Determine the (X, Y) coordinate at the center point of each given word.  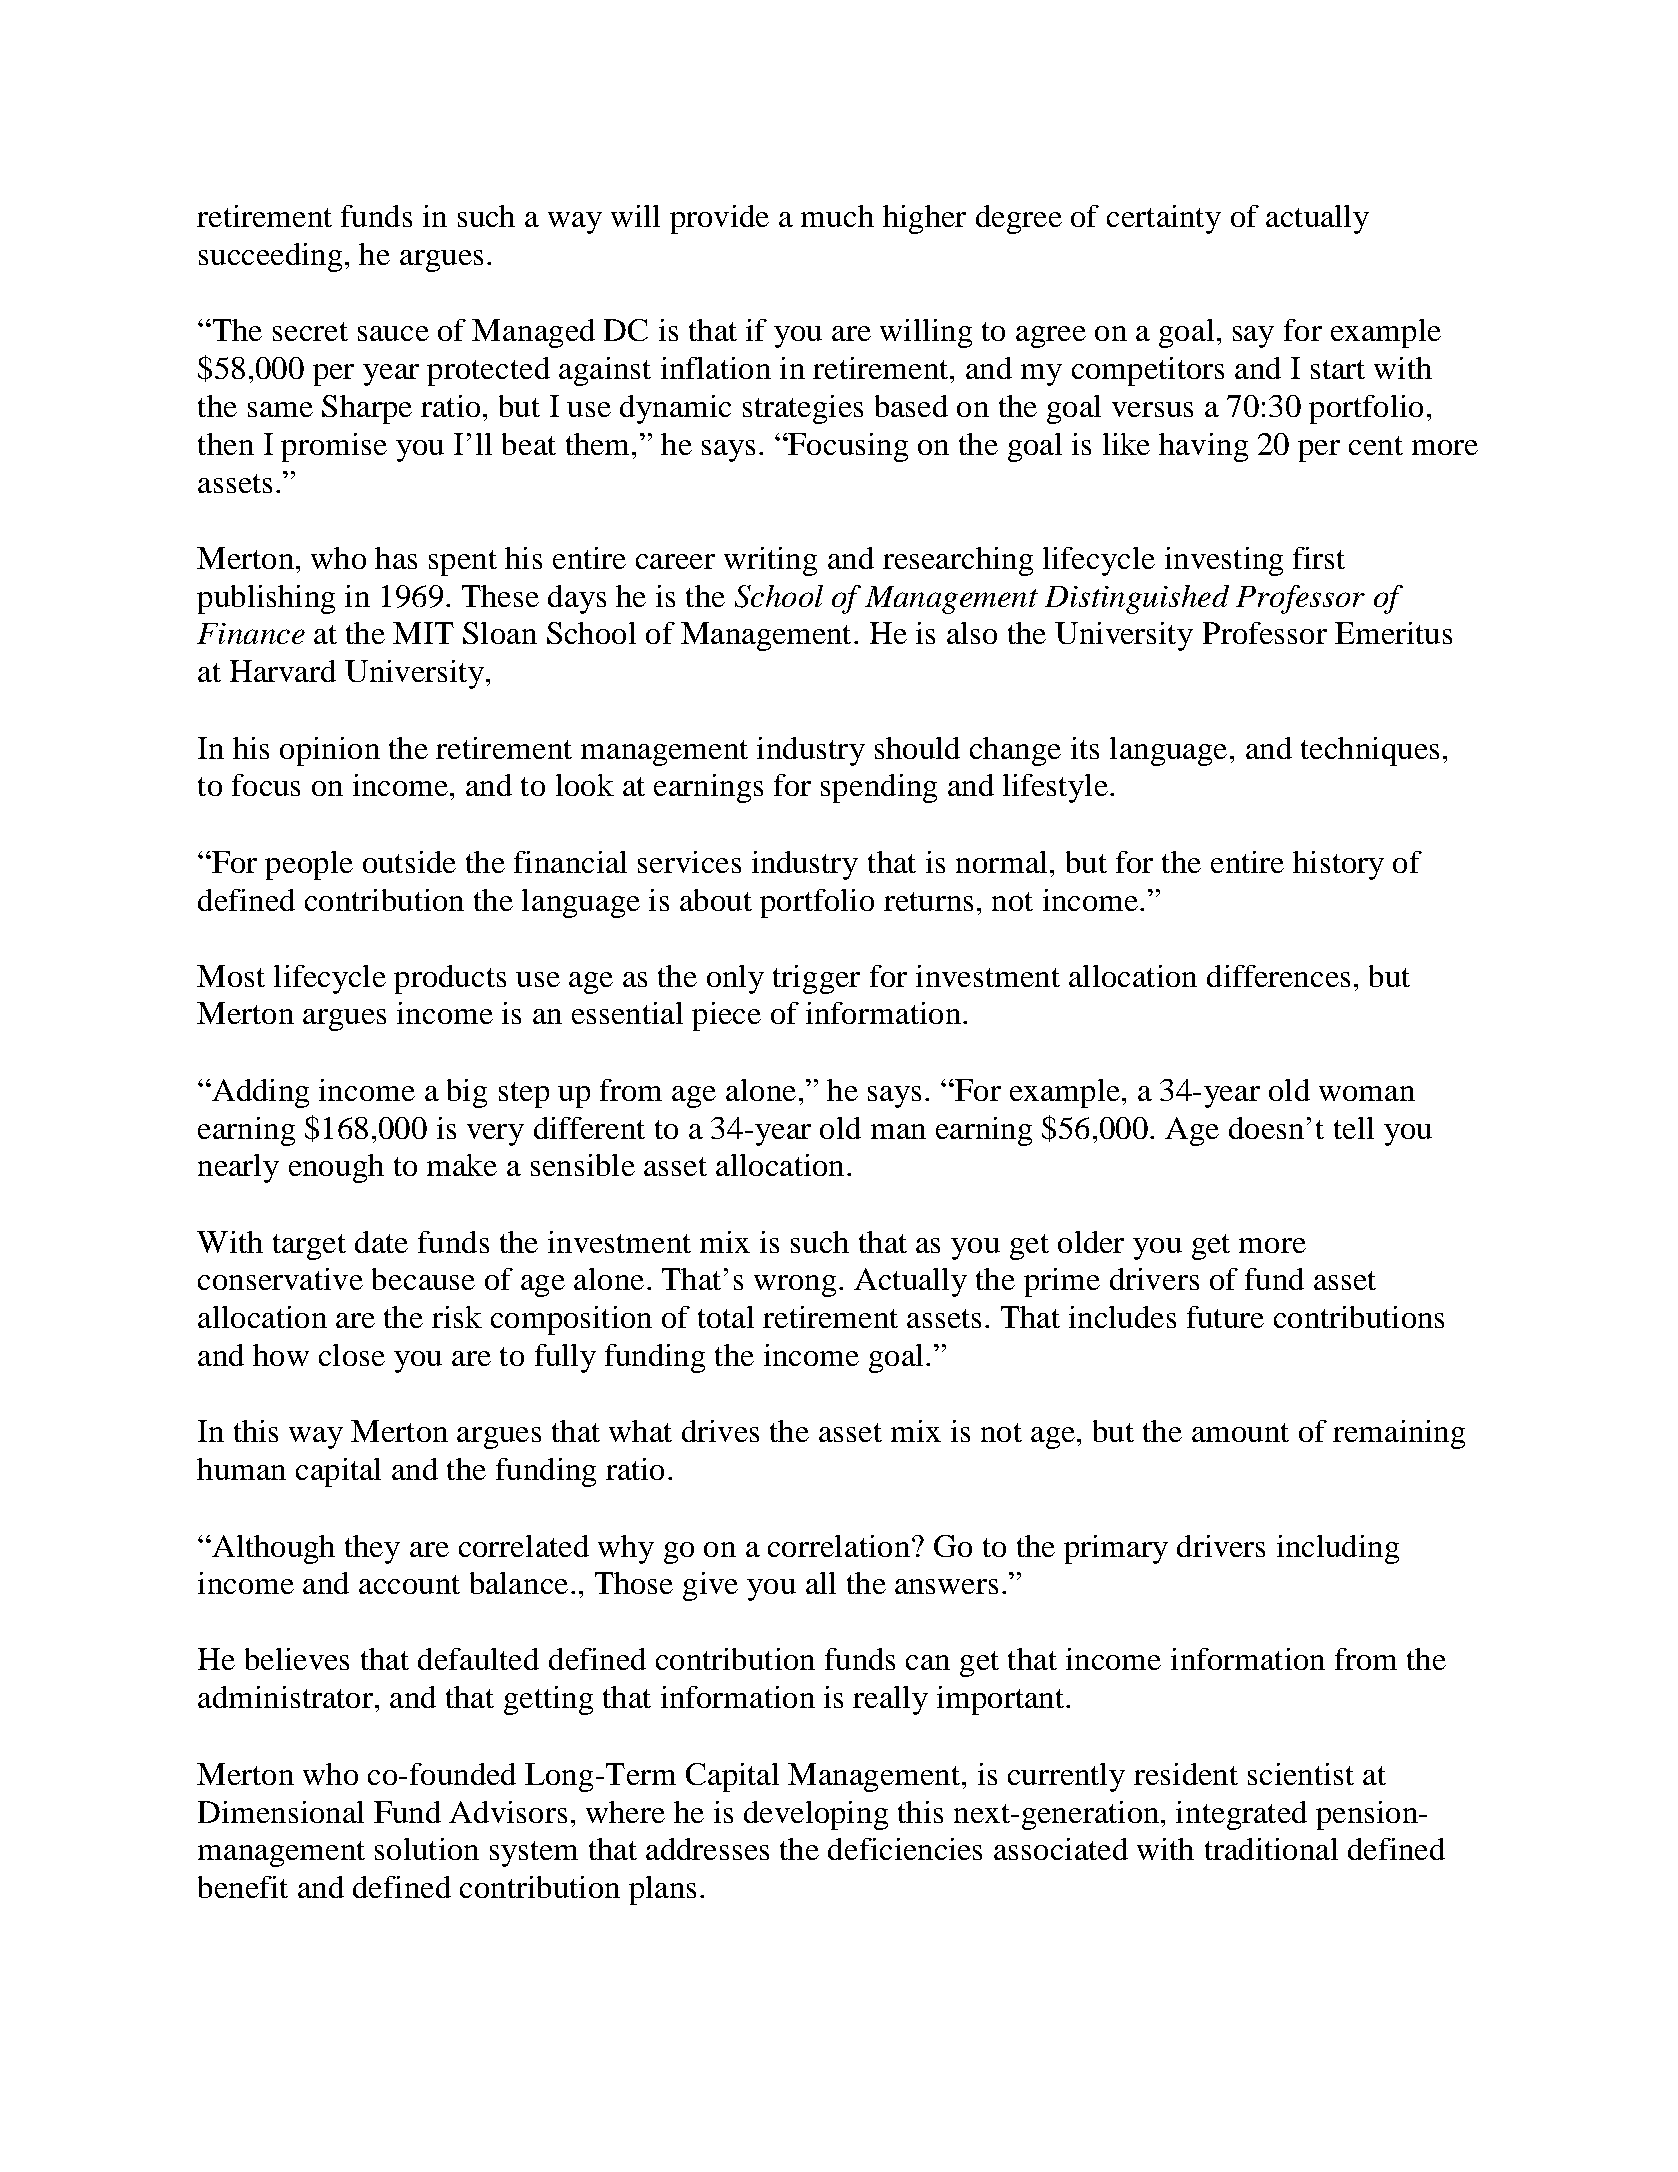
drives (720, 1431)
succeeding (270, 257)
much (837, 216)
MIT (423, 633)
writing (770, 561)
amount (1240, 1432)
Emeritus (1393, 633)
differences (1278, 976)
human (241, 1469)
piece (726, 1016)
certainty (1164, 219)
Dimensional (281, 1812)
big (467, 1093)
